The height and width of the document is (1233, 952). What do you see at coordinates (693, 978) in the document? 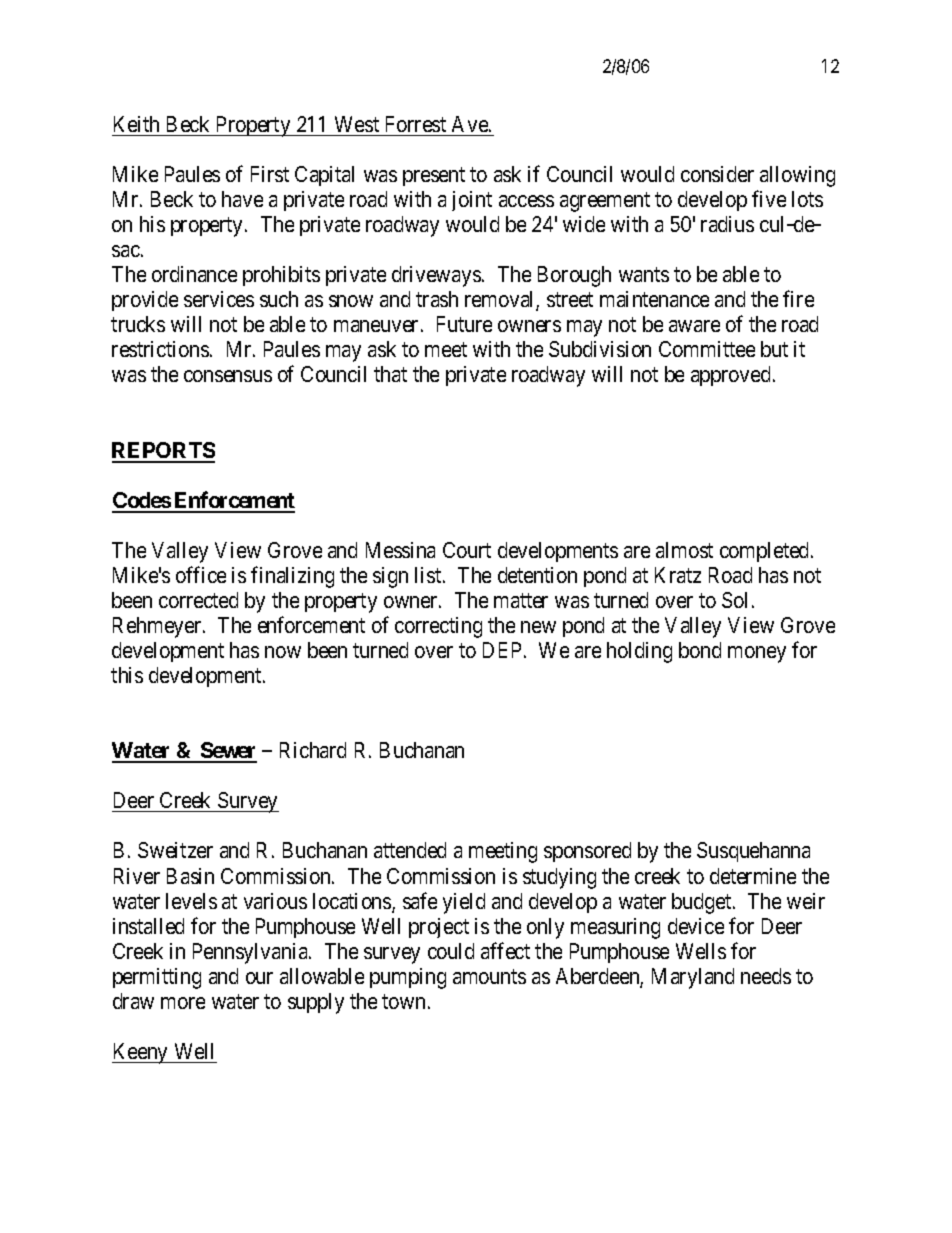
I see `Maryland` at bounding box center [693, 978].
